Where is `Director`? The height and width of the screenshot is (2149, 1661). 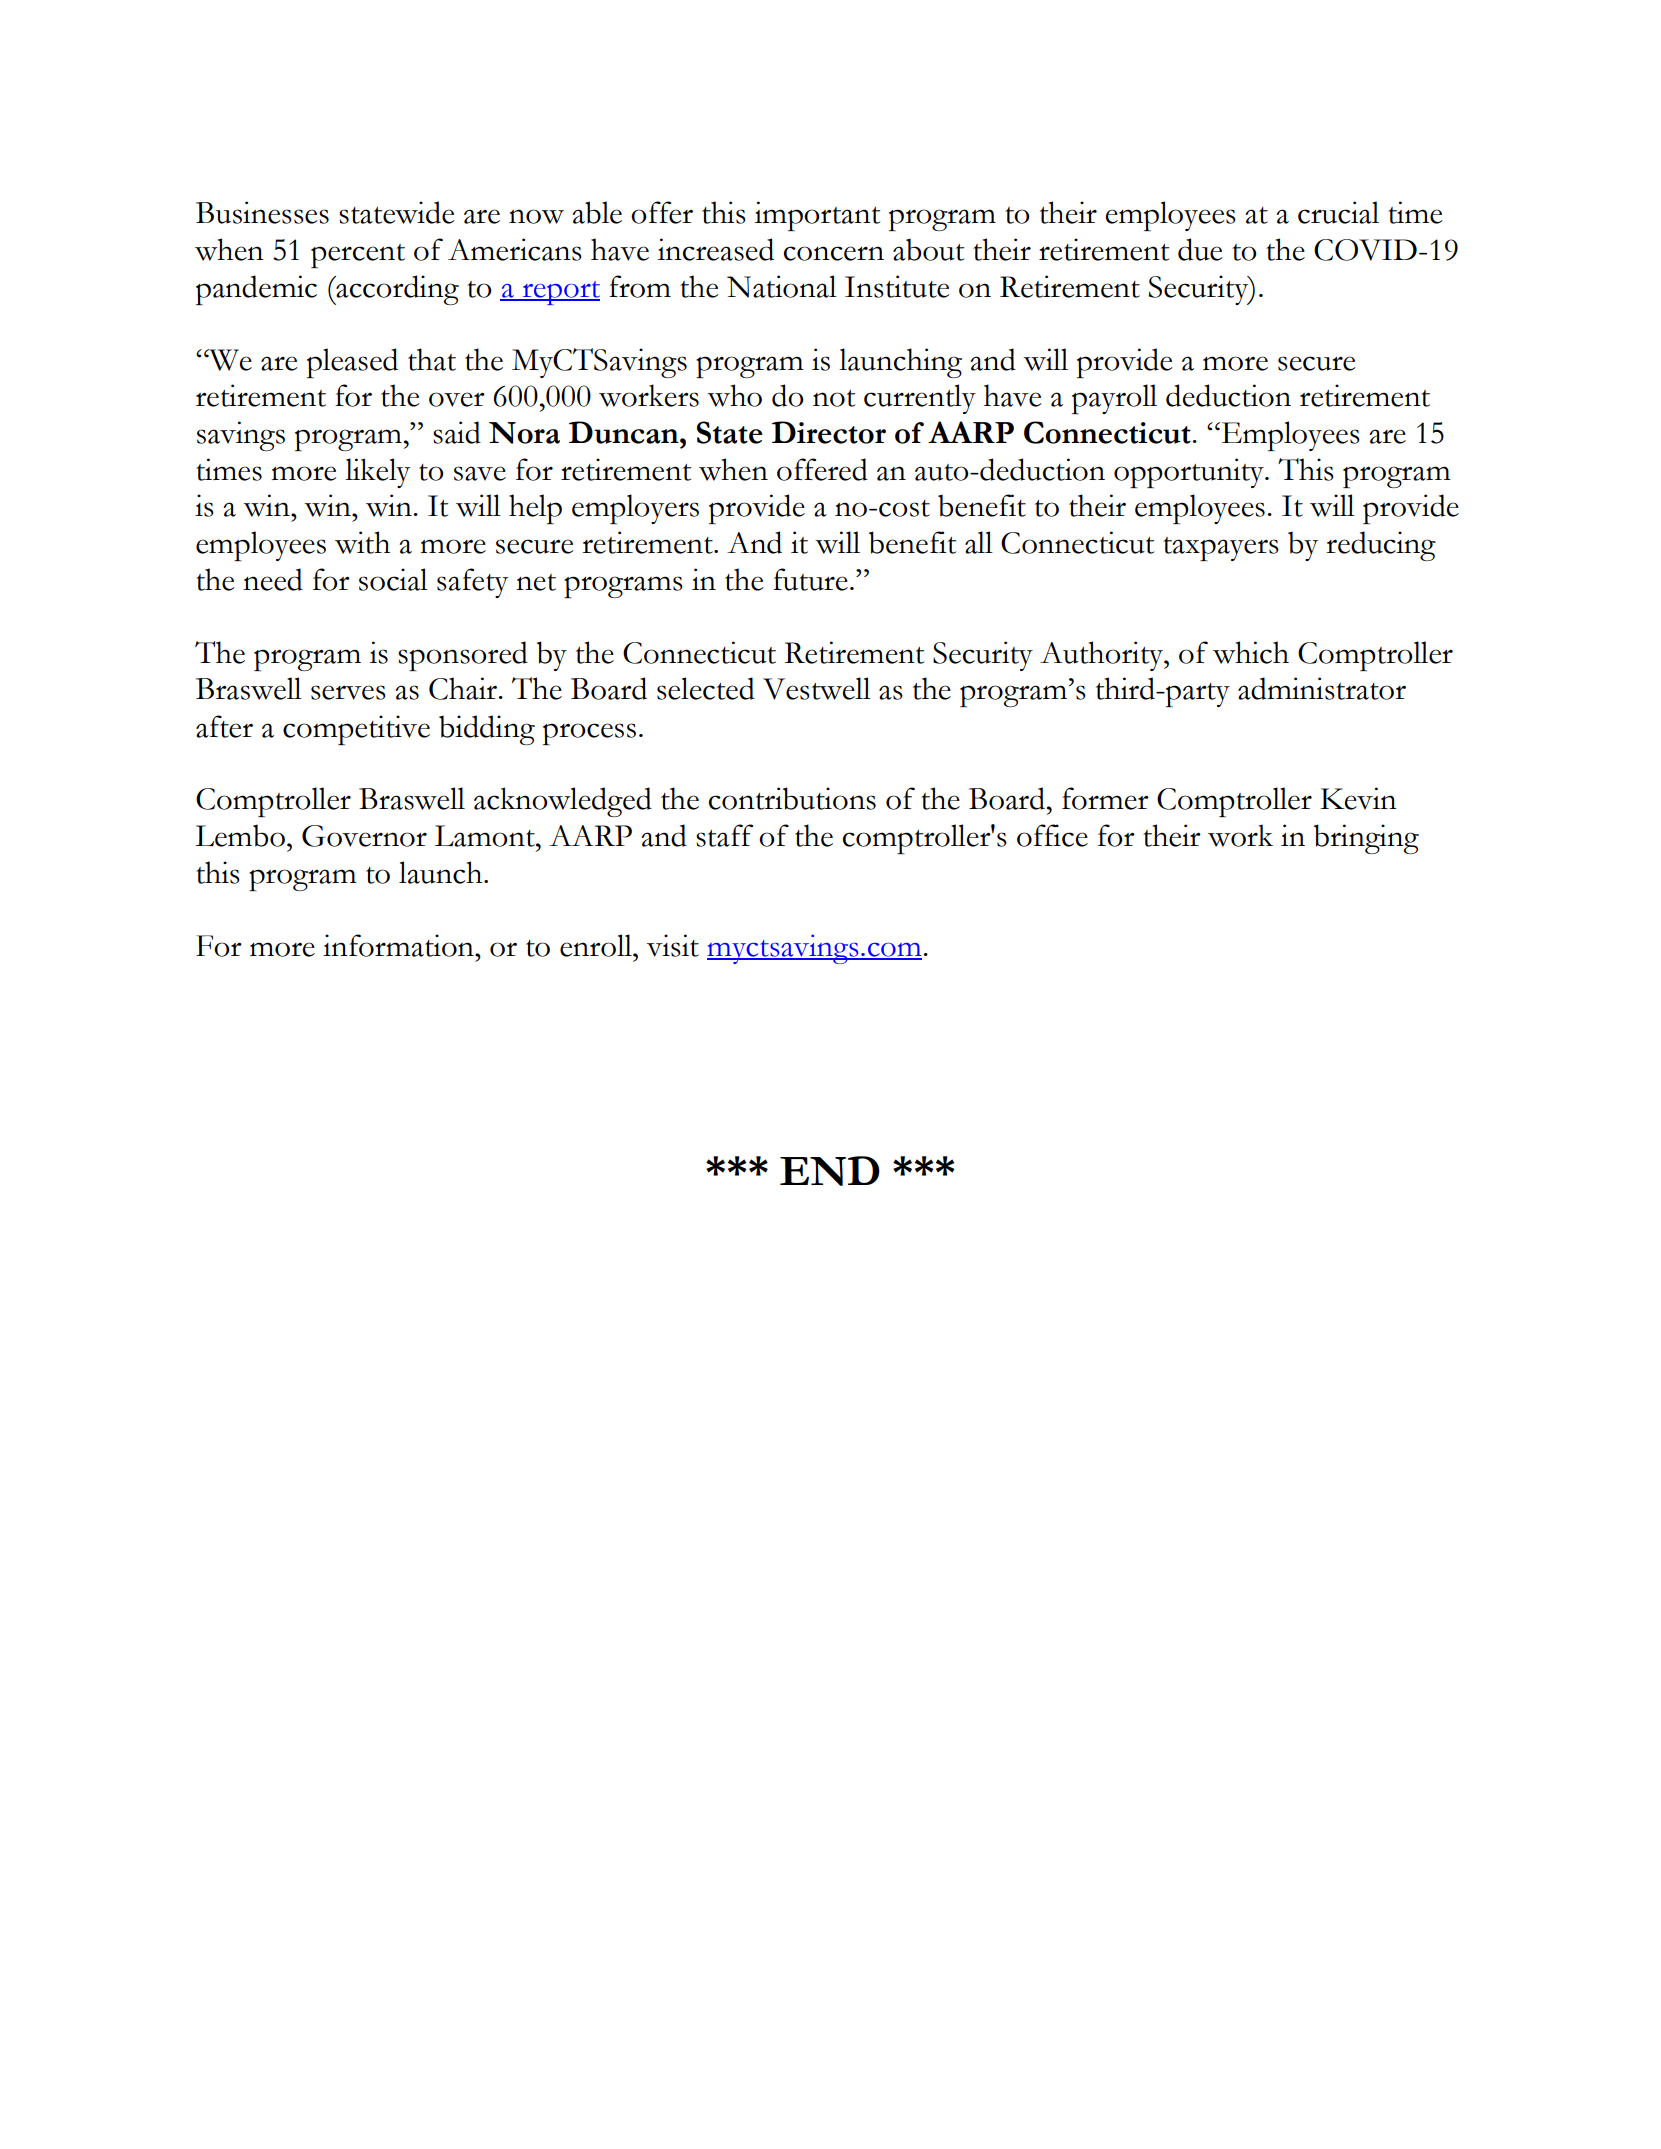
Director is located at coordinates (829, 432).
